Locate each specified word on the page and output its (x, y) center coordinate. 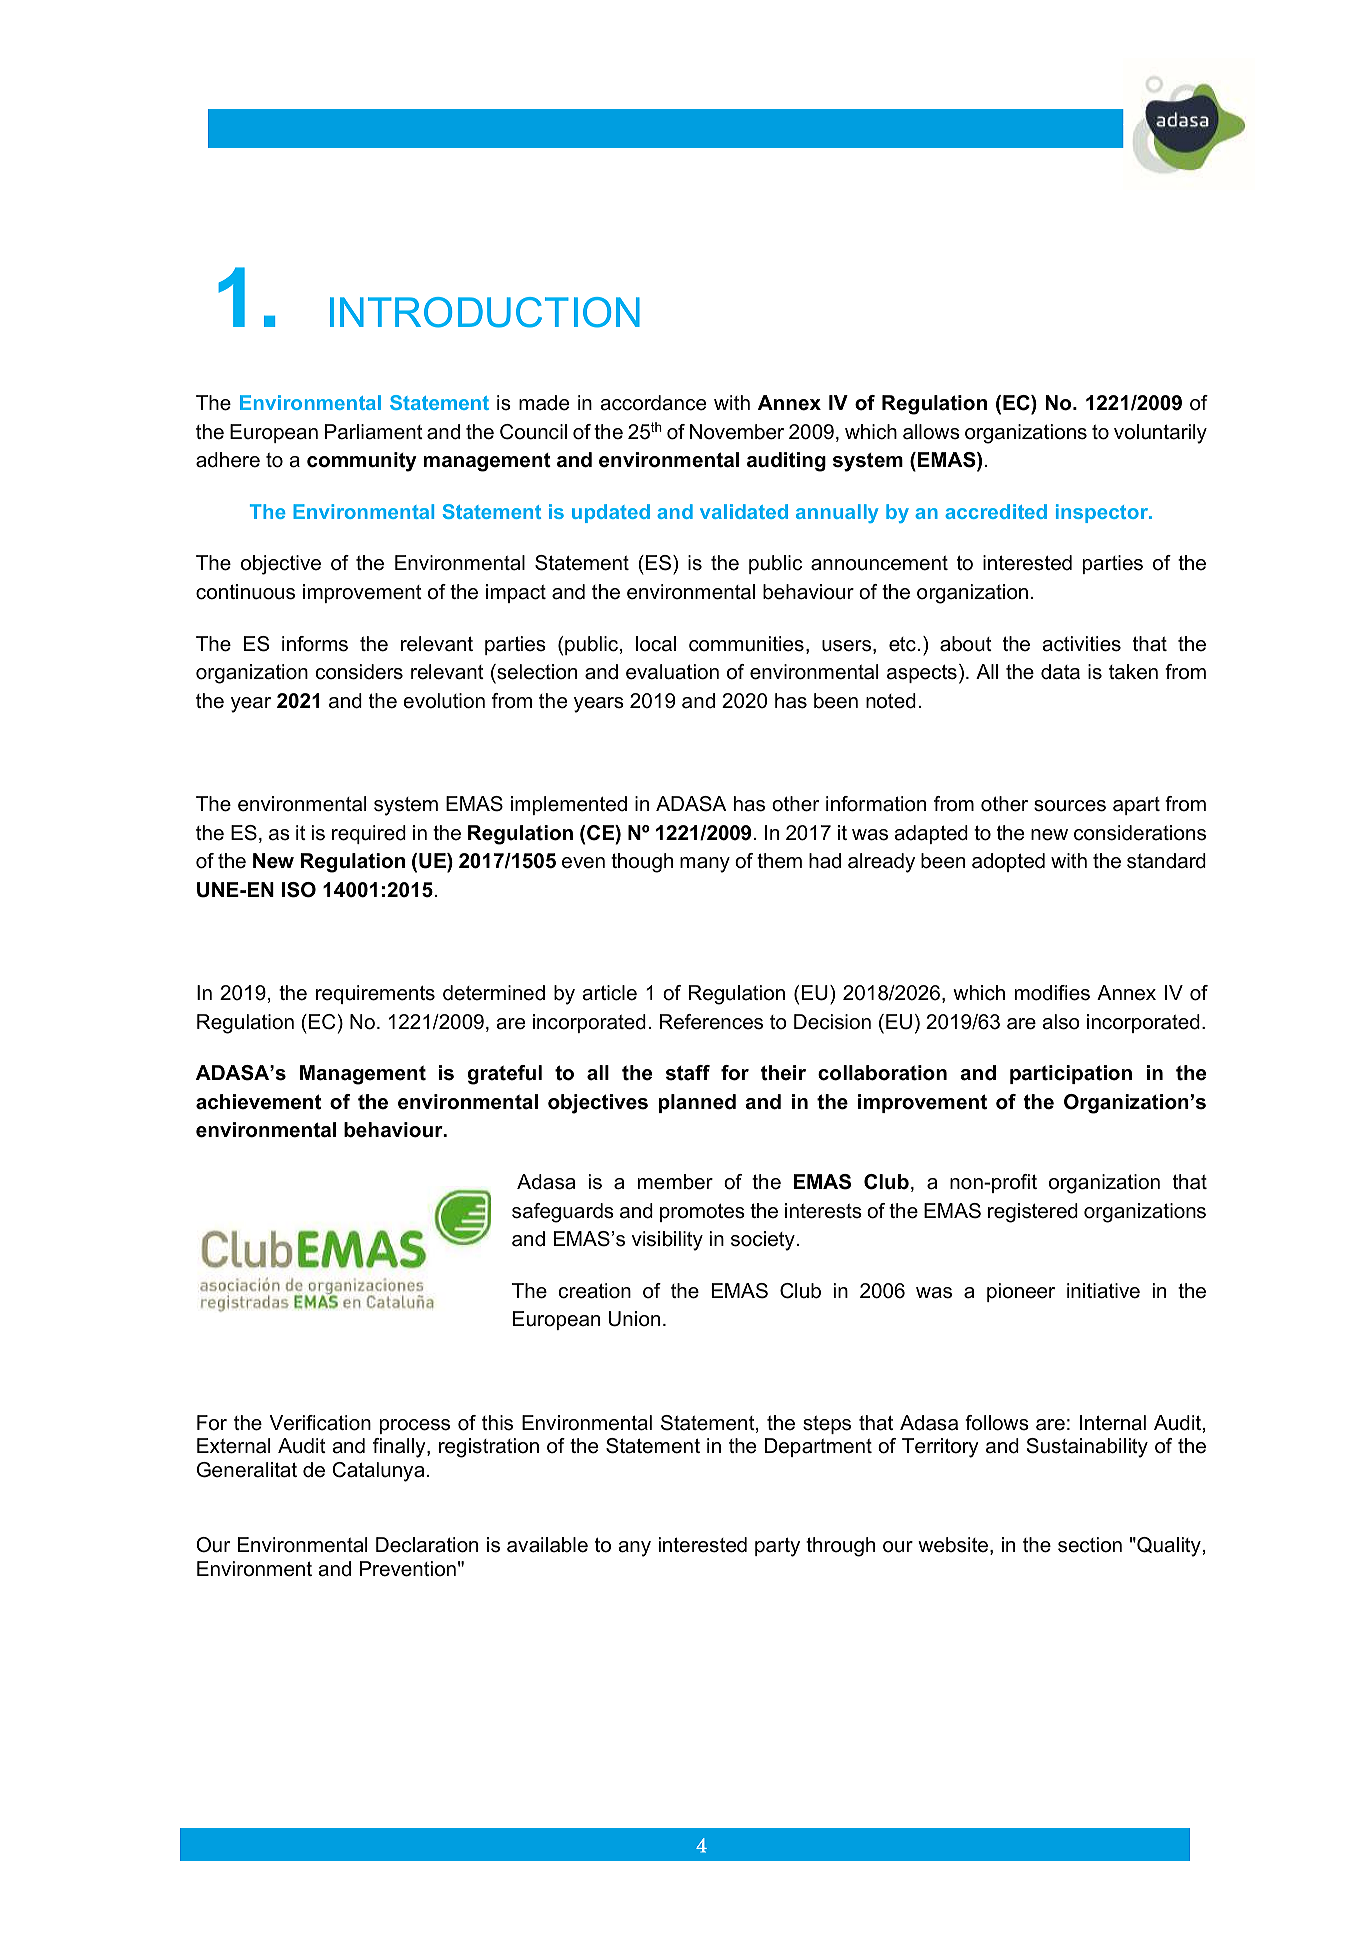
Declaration (427, 1545)
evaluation (672, 672)
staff (688, 1073)
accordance (653, 403)
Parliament (374, 432)
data (1060, 672)
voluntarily (1160, 434)
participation (1071, 1074)
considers (359, 672)
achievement (258, 1102)
